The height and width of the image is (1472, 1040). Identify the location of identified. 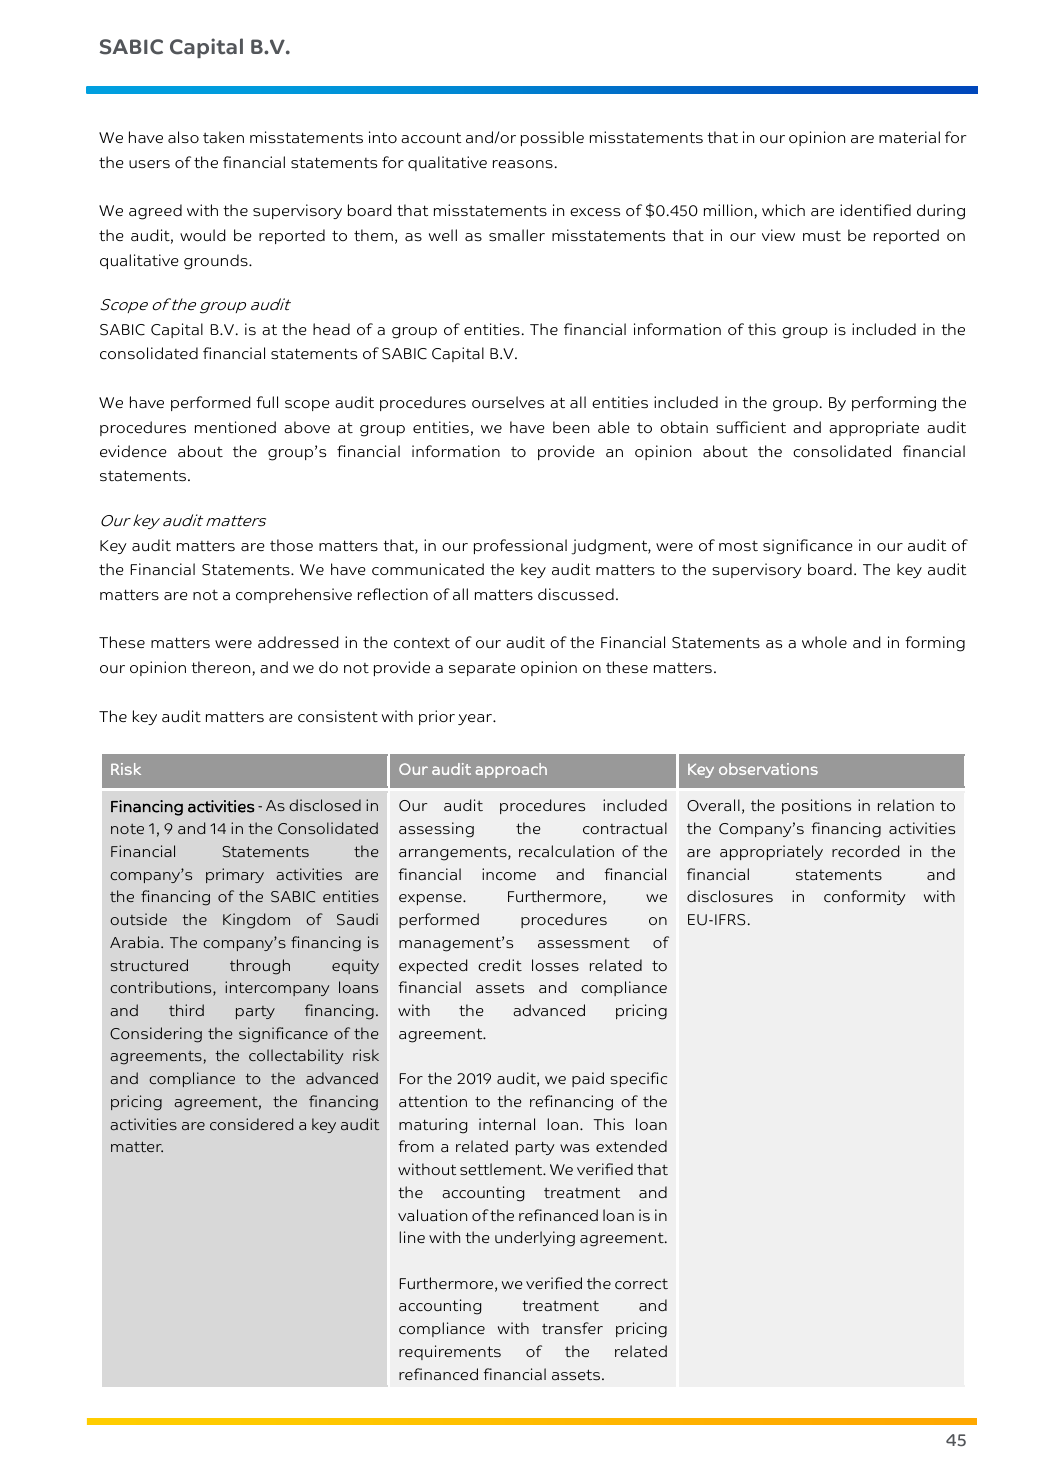
(875, 210).
